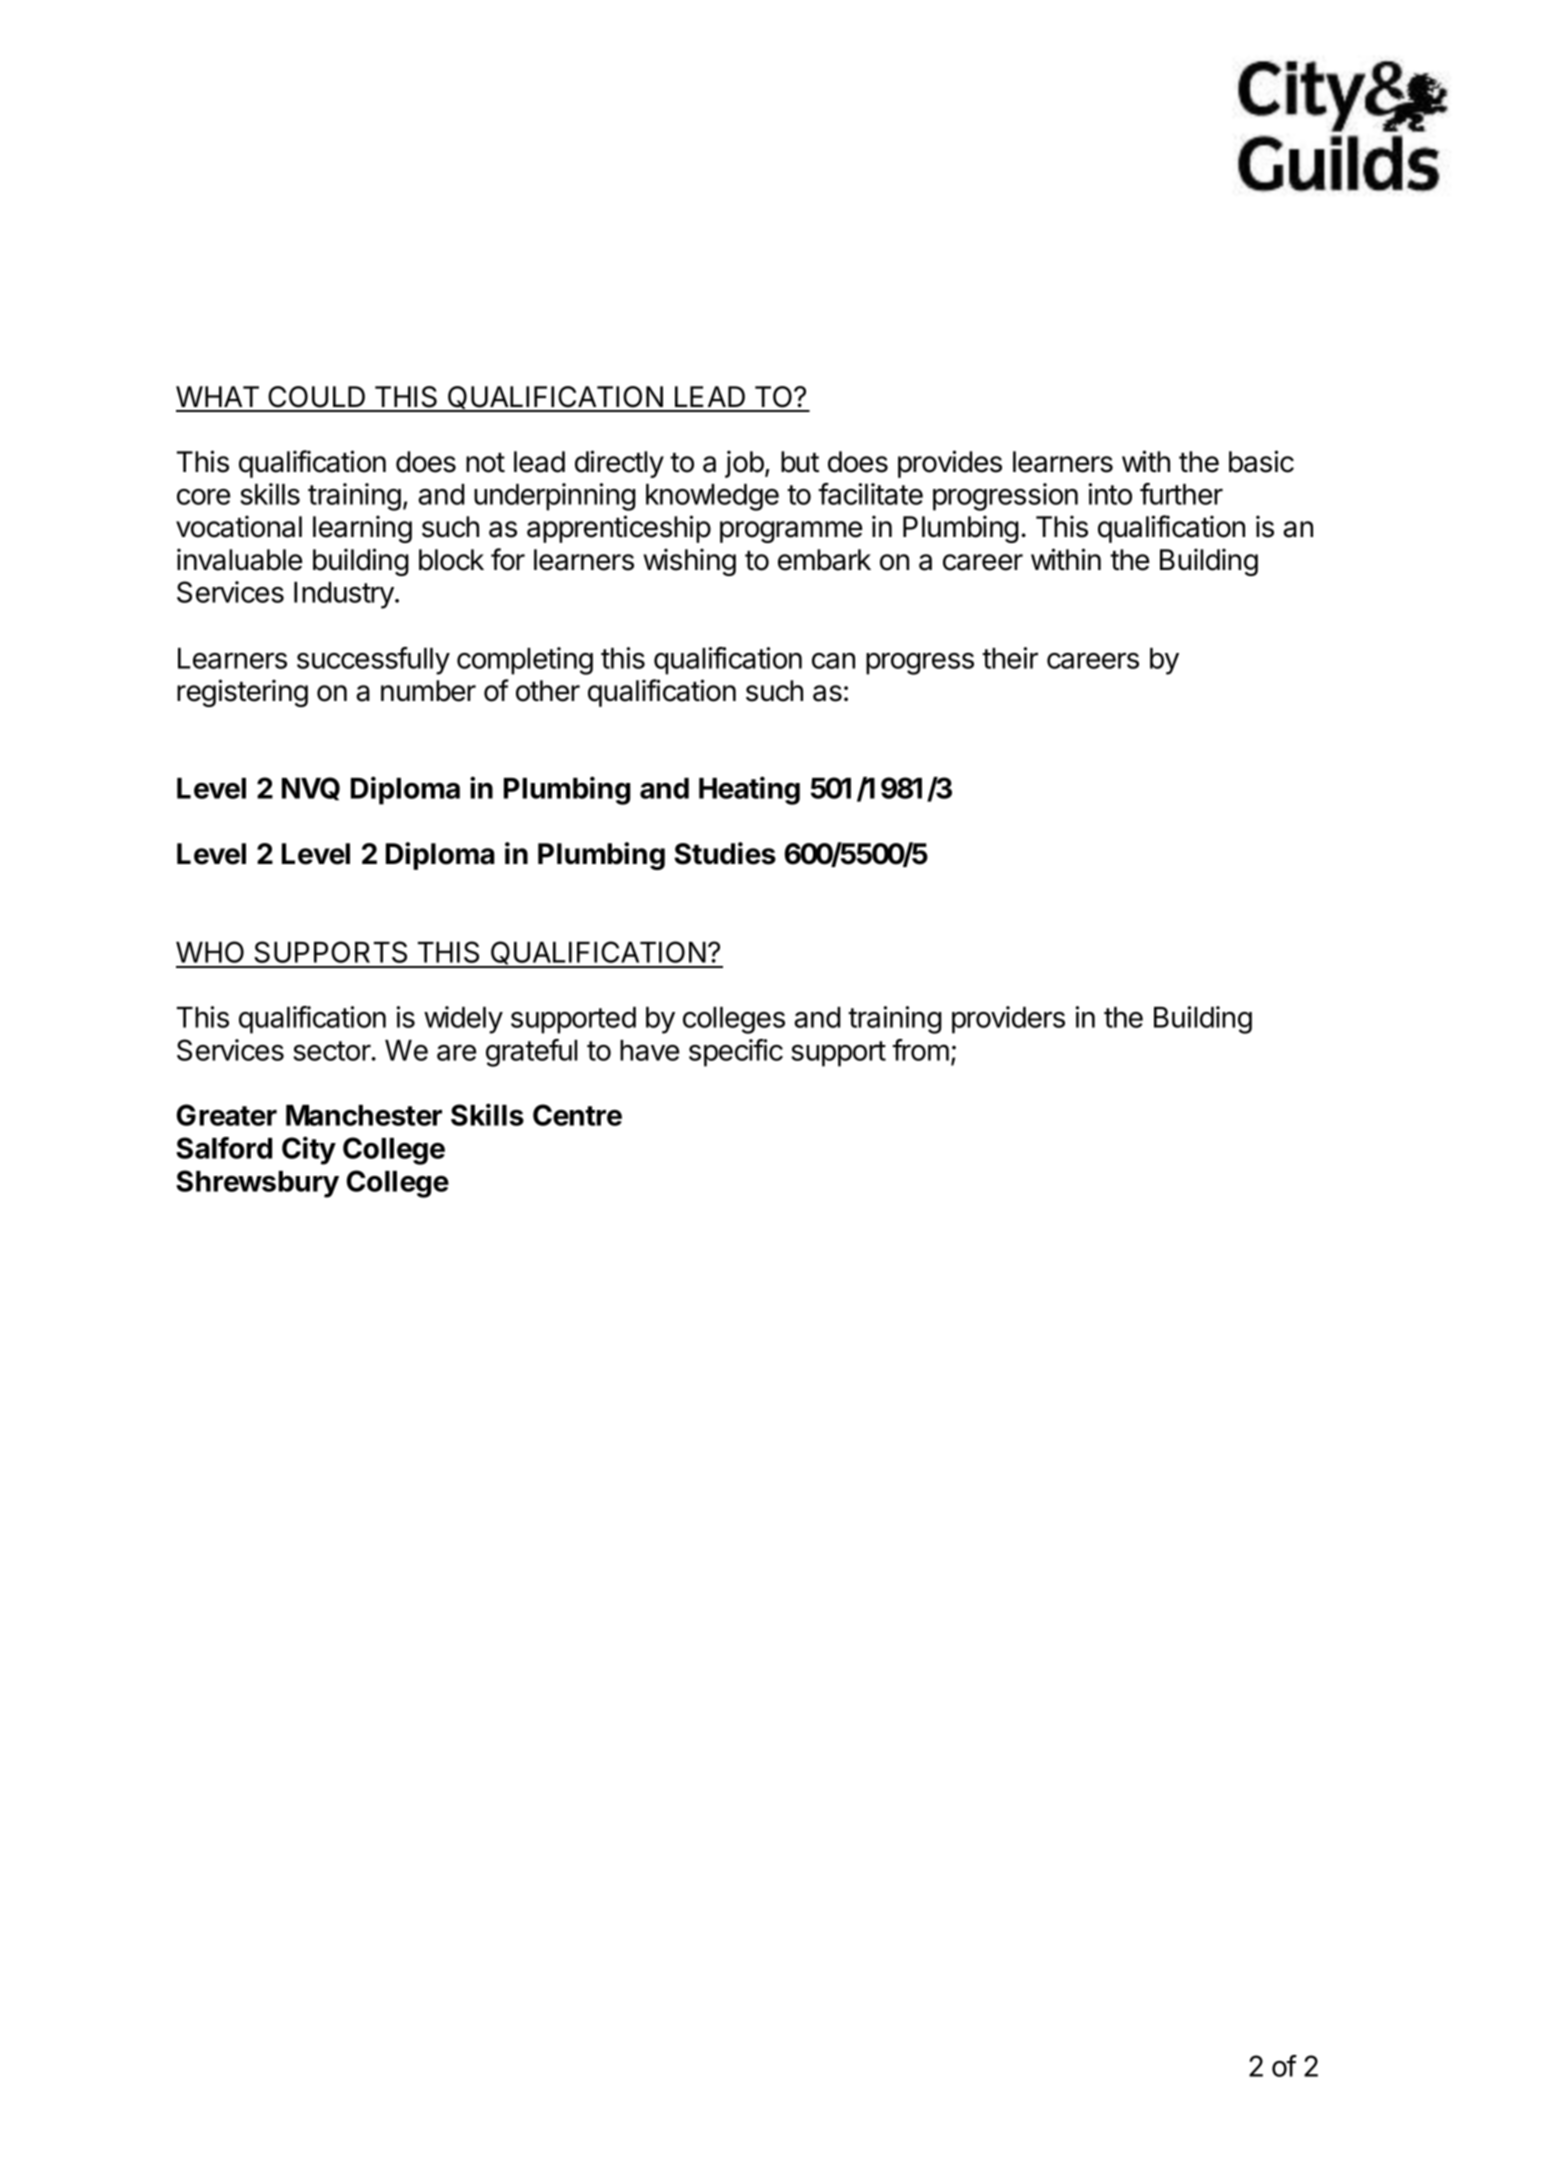 This screenshot has height=2177, width=1541. What do you see at coordinates (242, 693) in the screenshot?
I see `registering` at bounding box center [242, 693].
